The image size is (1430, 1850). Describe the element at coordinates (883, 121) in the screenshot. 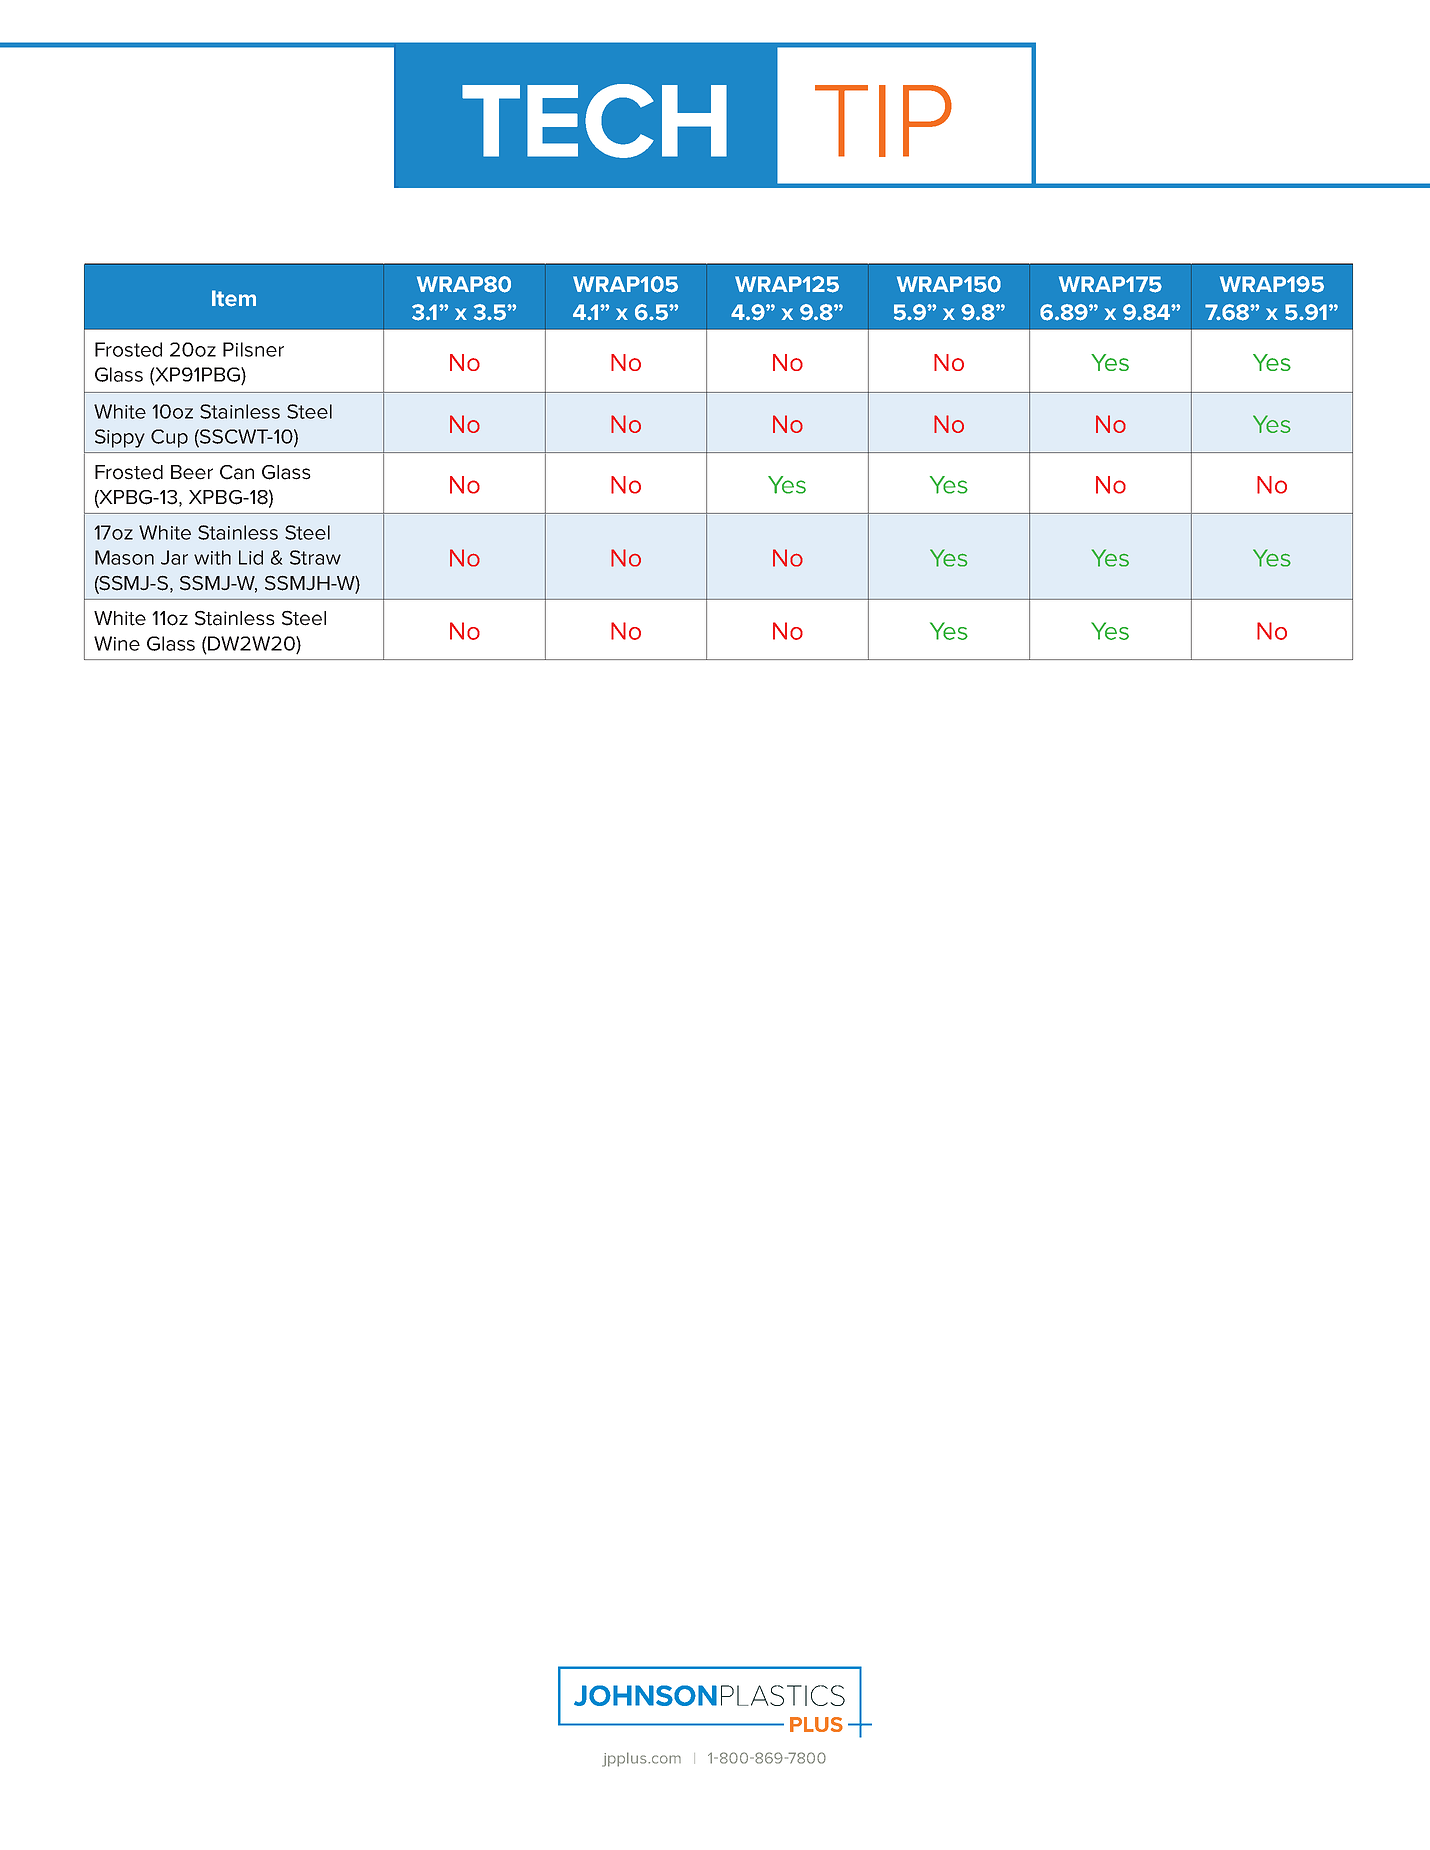

I see `TIP` at that location.
